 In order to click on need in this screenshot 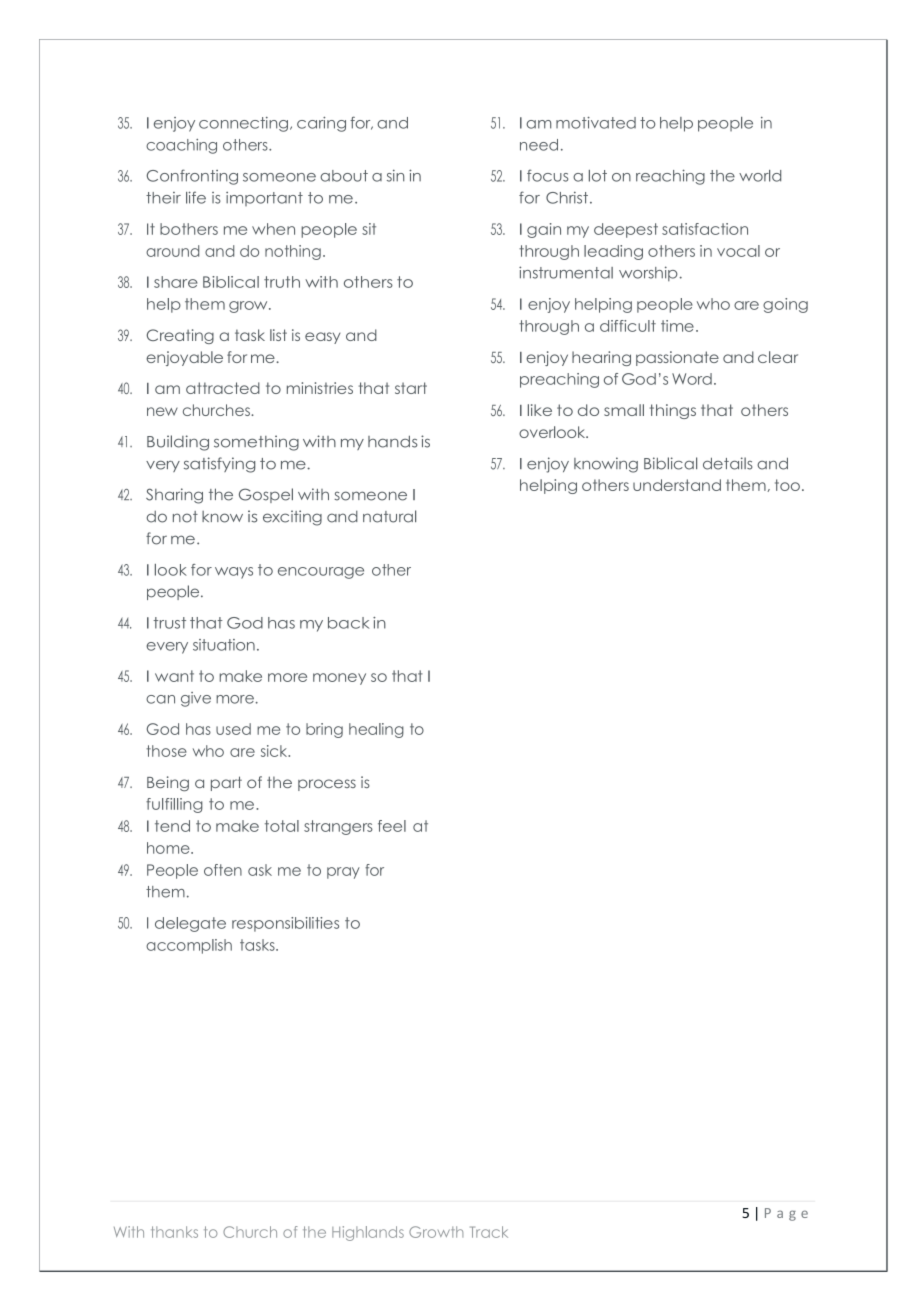, I will do `click(539, 145)`.
